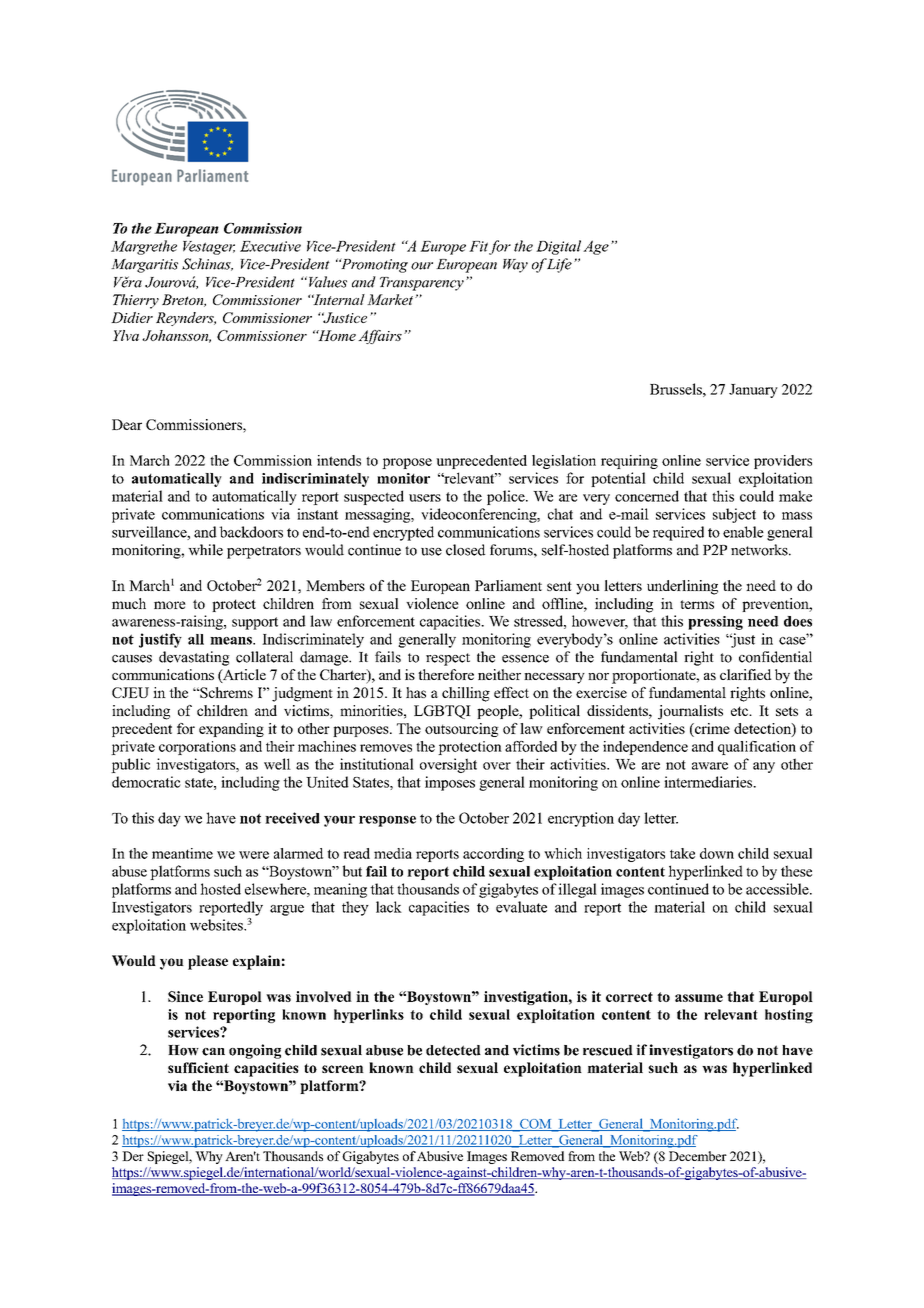  Describe the element at coordinates (559, 265) in the document. I see `Life` at that location.
